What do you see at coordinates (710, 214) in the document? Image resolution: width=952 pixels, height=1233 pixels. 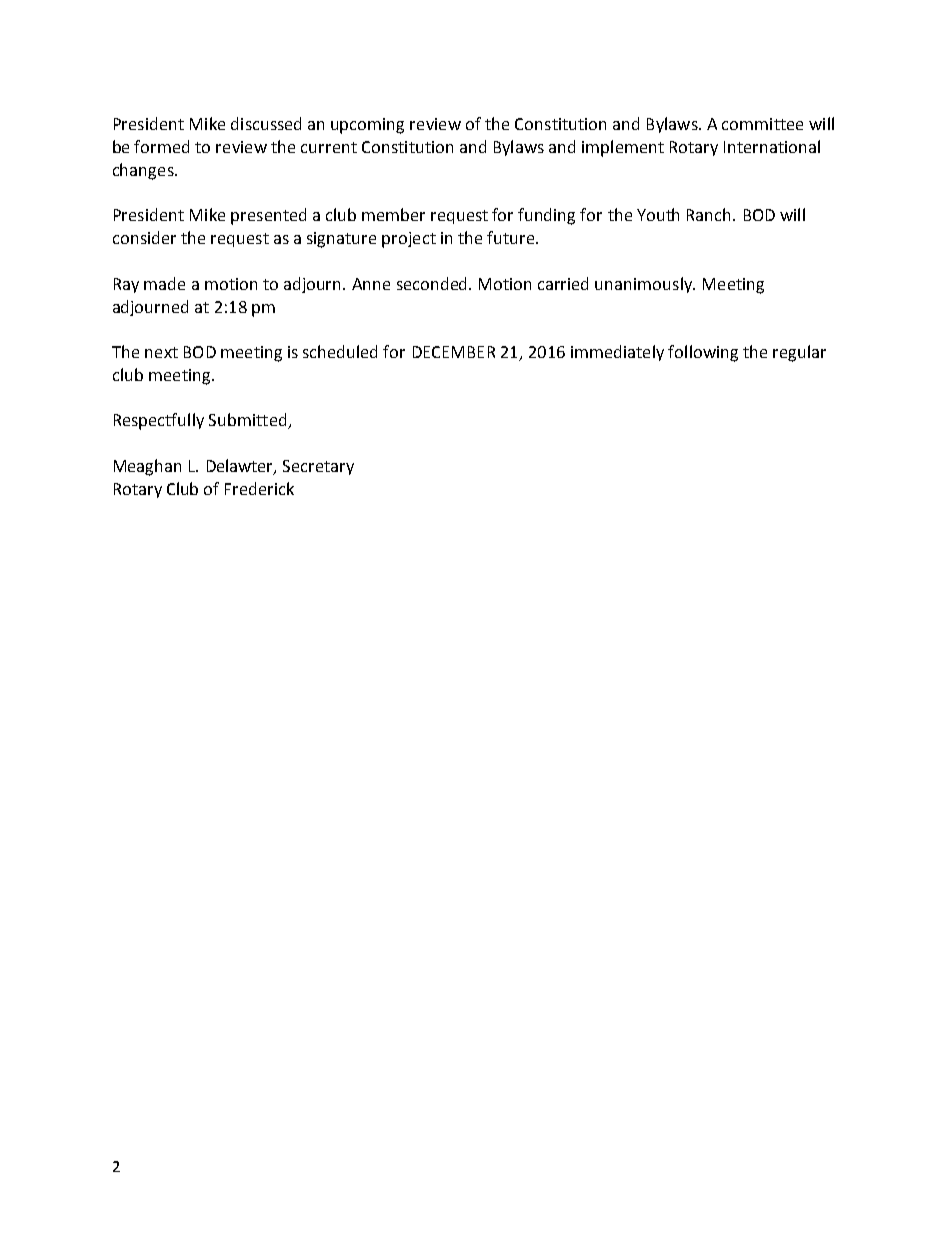 I see `Ranch` at bounding box center [710, 214].
